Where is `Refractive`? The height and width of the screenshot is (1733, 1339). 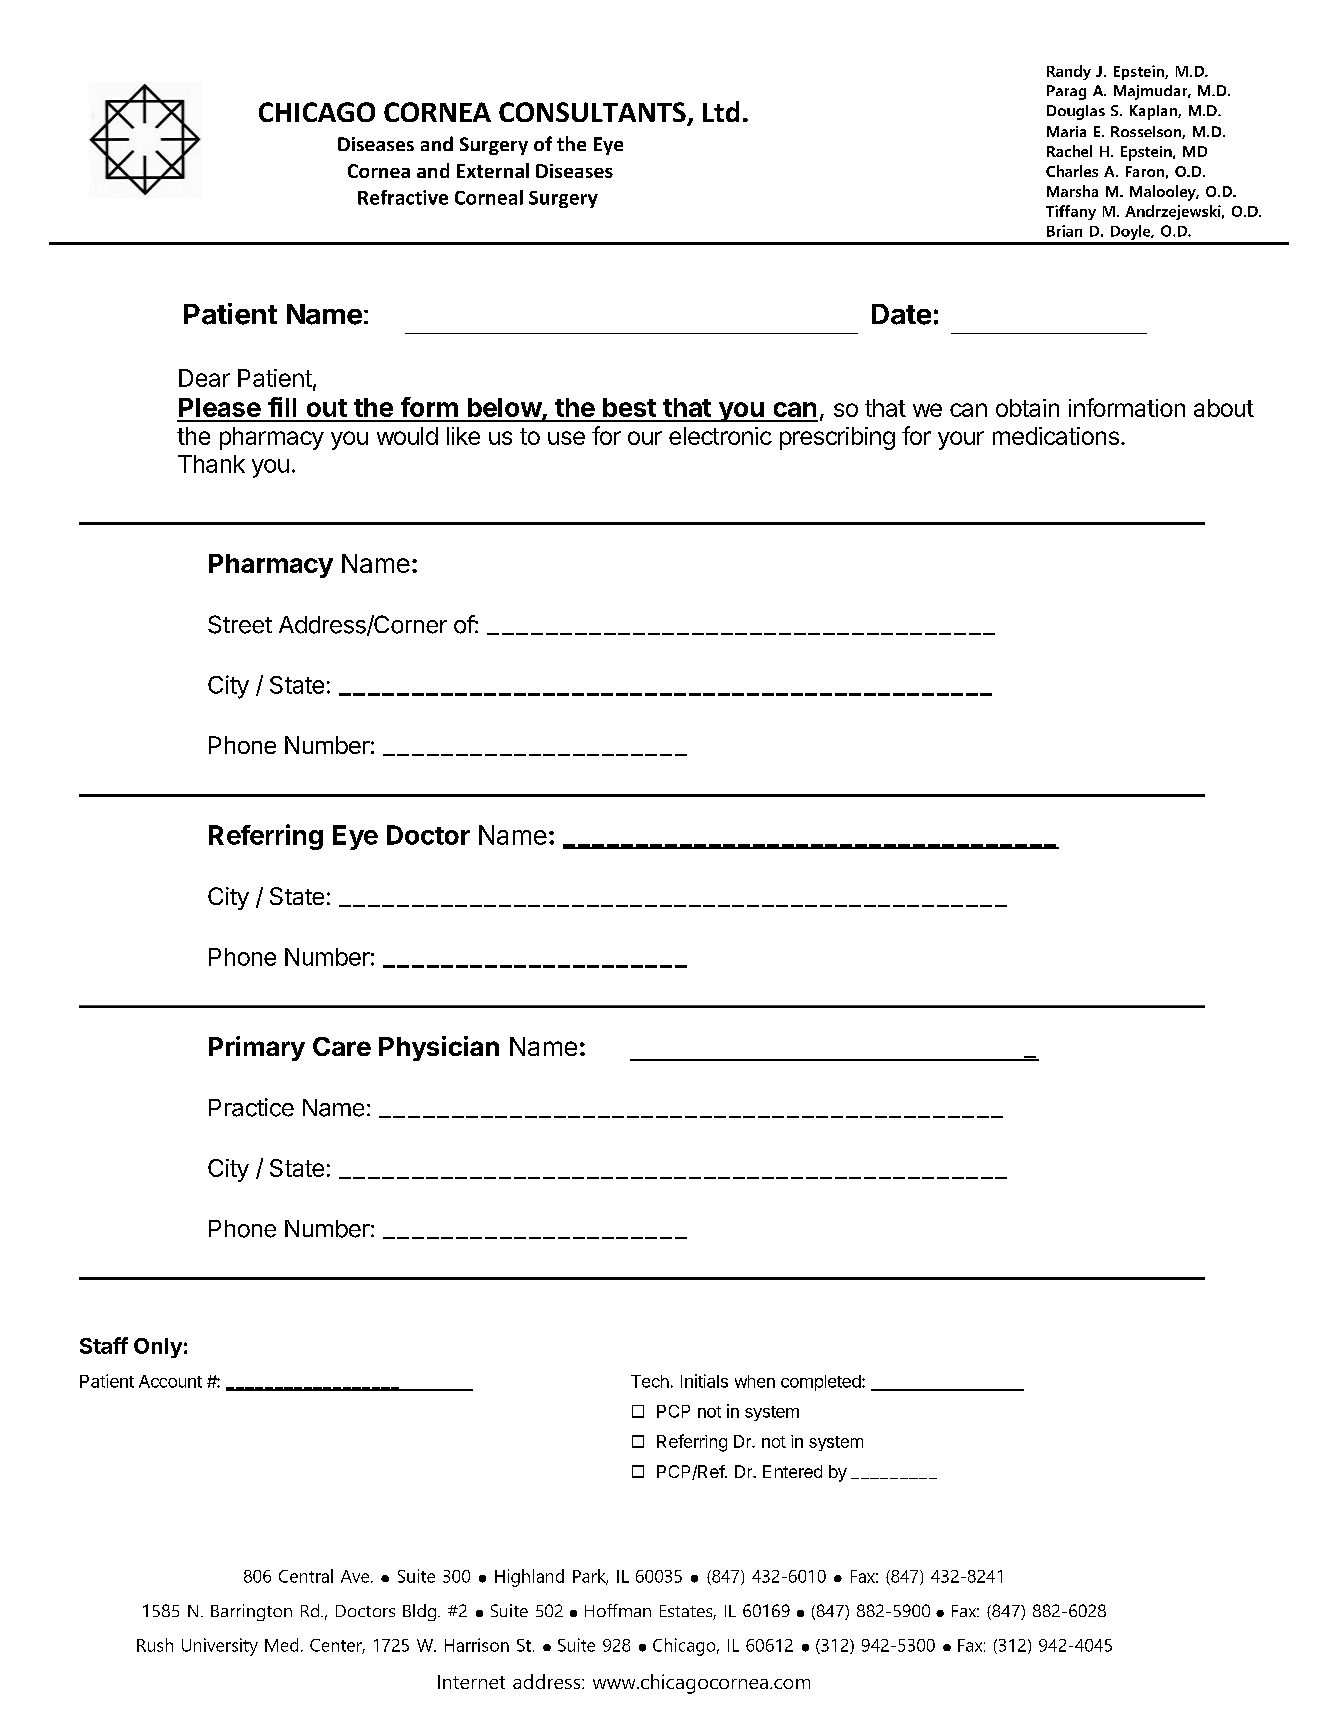 Refractive is located at coordinates (403, 197).
